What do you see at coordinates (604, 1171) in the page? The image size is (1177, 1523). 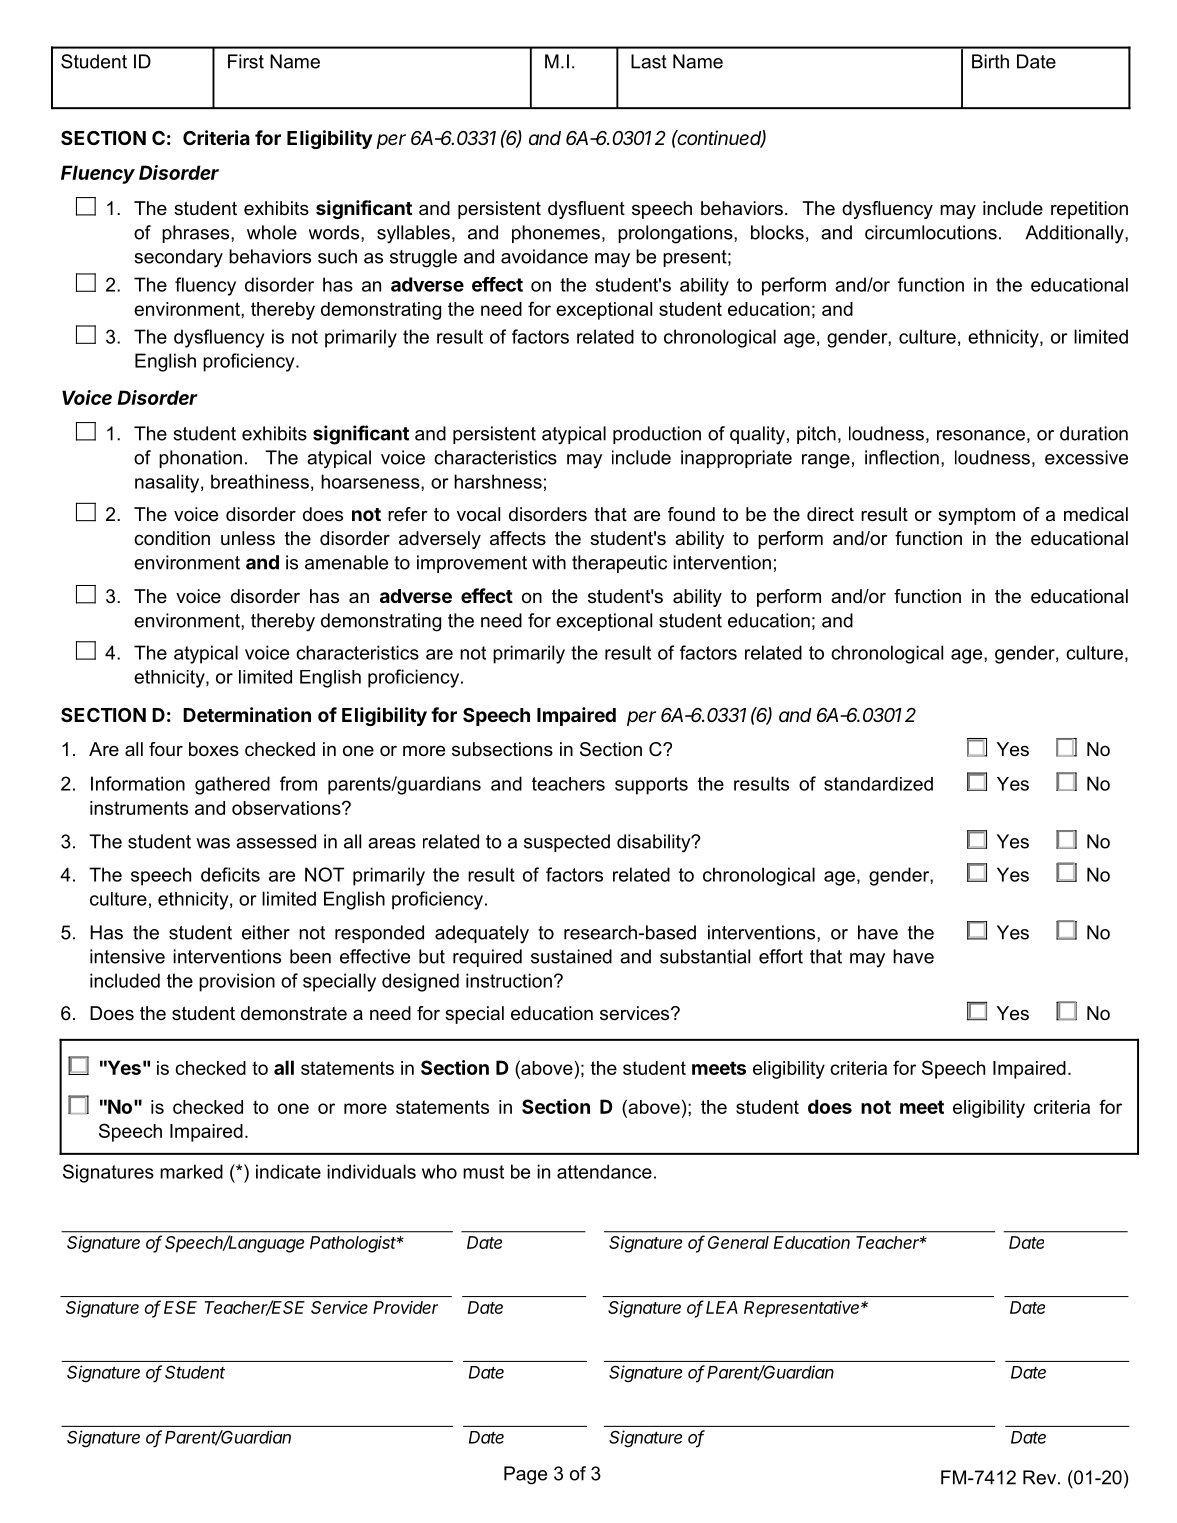 I see `attendance` at bounding box center [604, 1171].
